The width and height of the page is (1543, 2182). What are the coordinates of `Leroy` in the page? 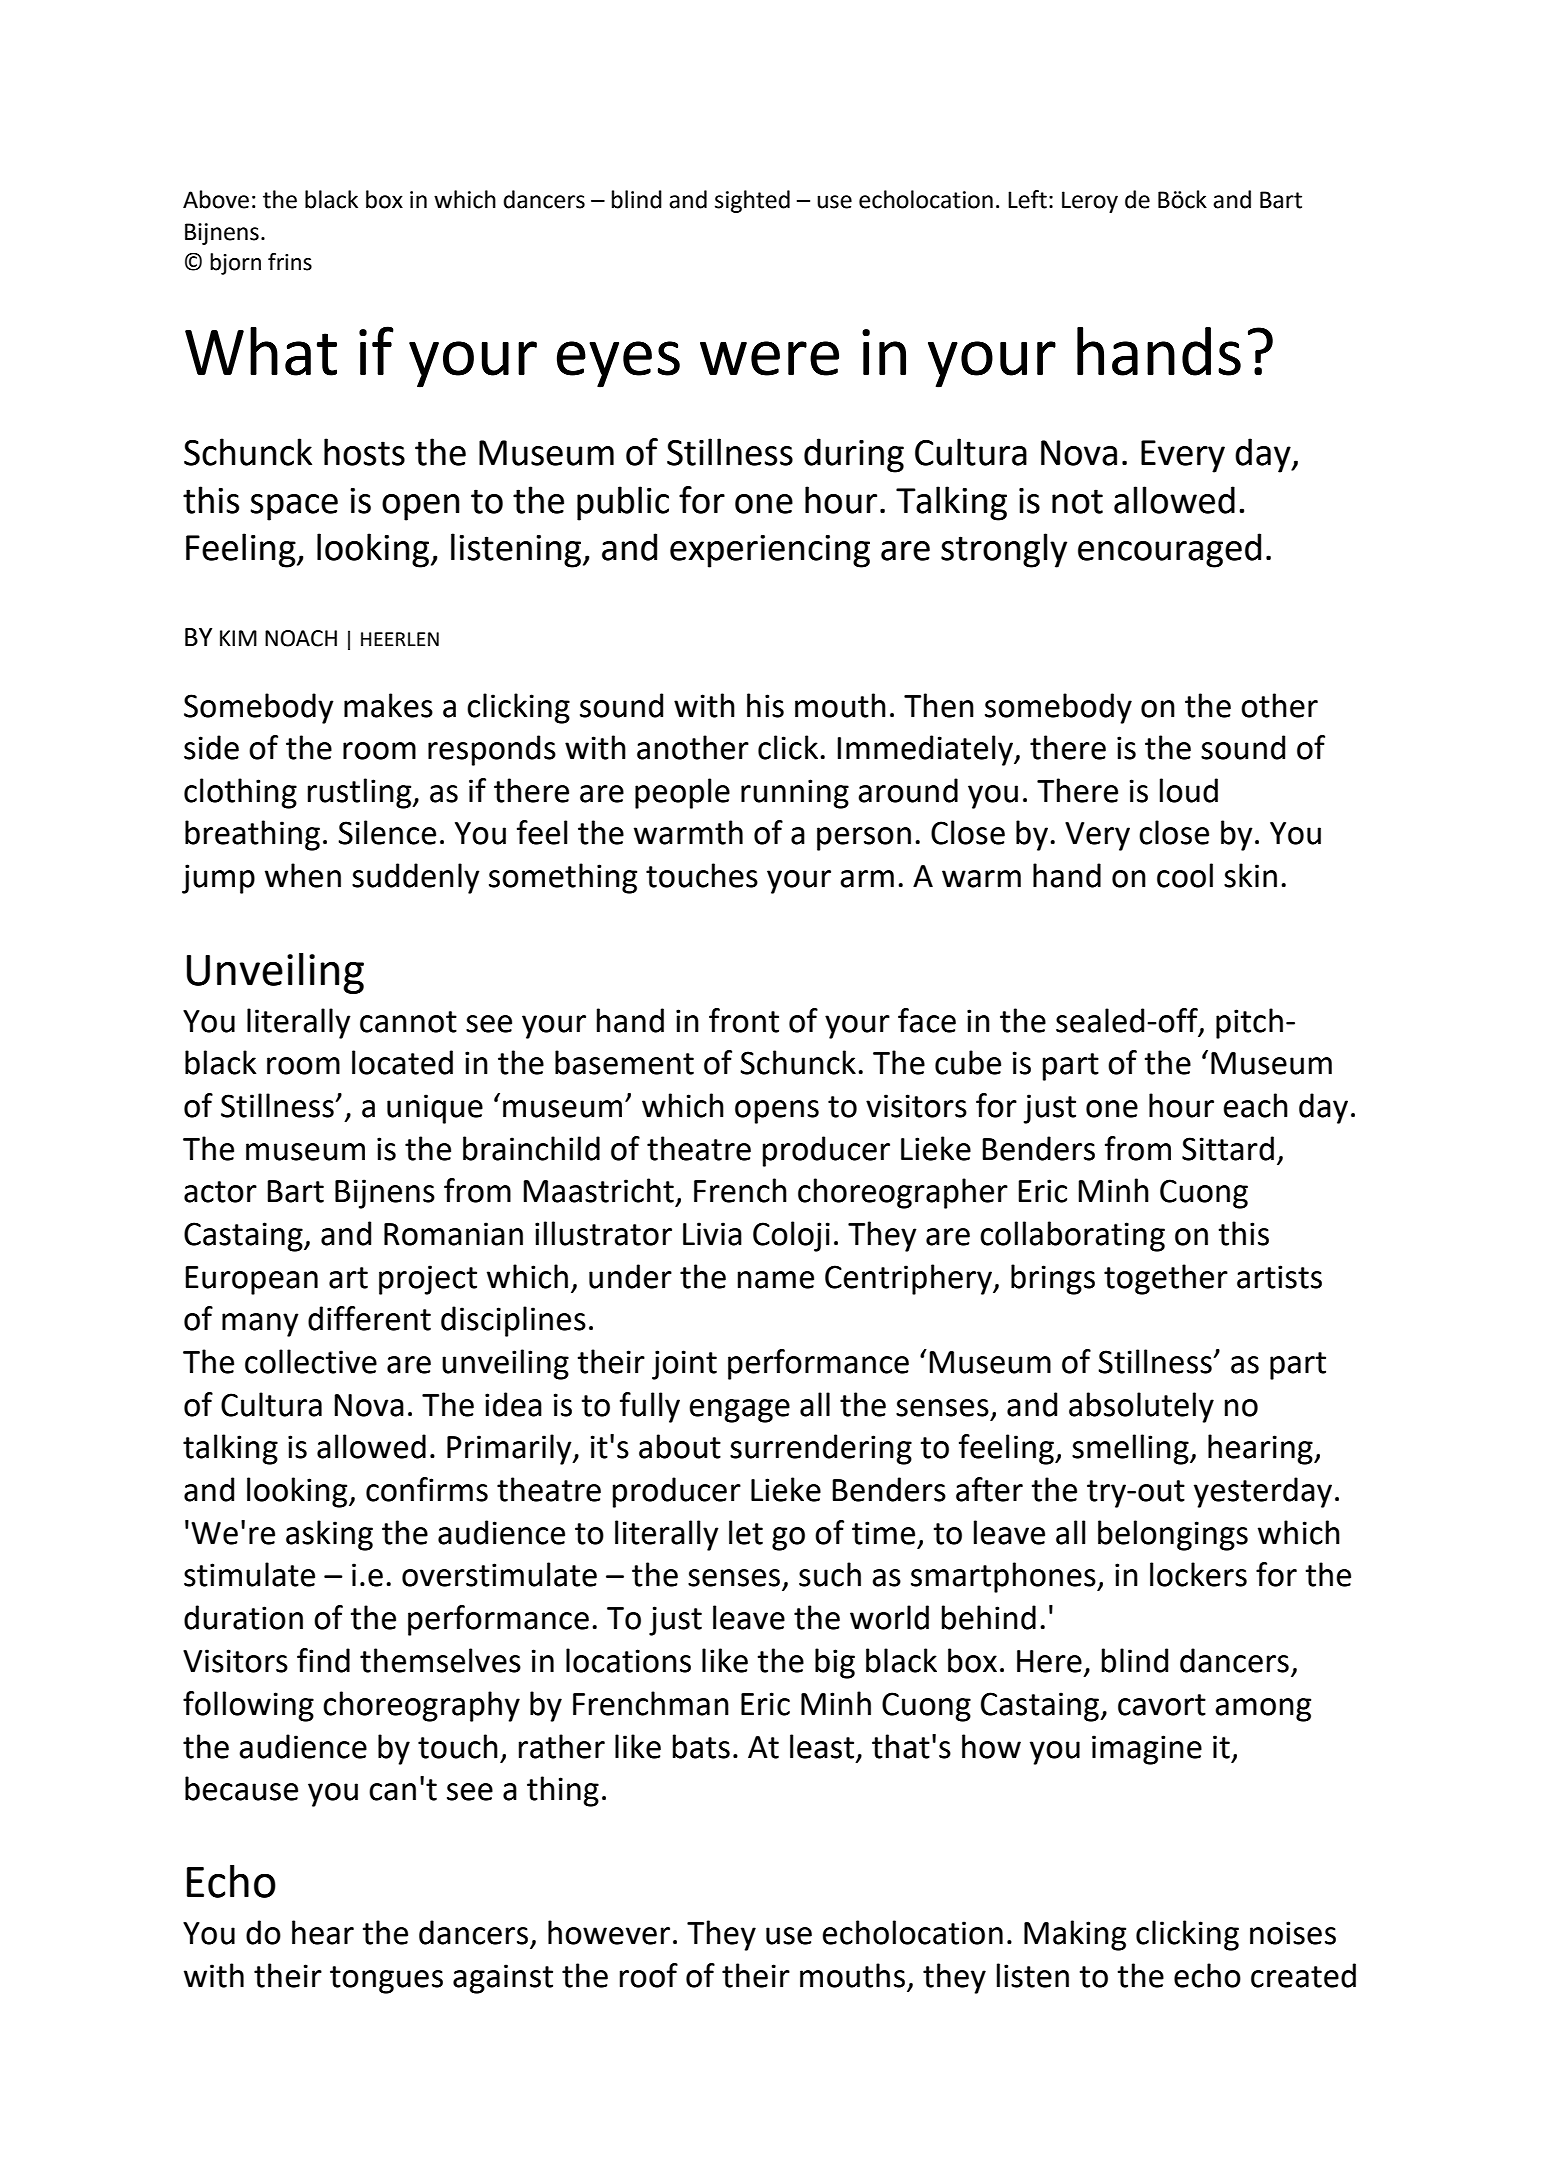 It's located at (1090, 202).
